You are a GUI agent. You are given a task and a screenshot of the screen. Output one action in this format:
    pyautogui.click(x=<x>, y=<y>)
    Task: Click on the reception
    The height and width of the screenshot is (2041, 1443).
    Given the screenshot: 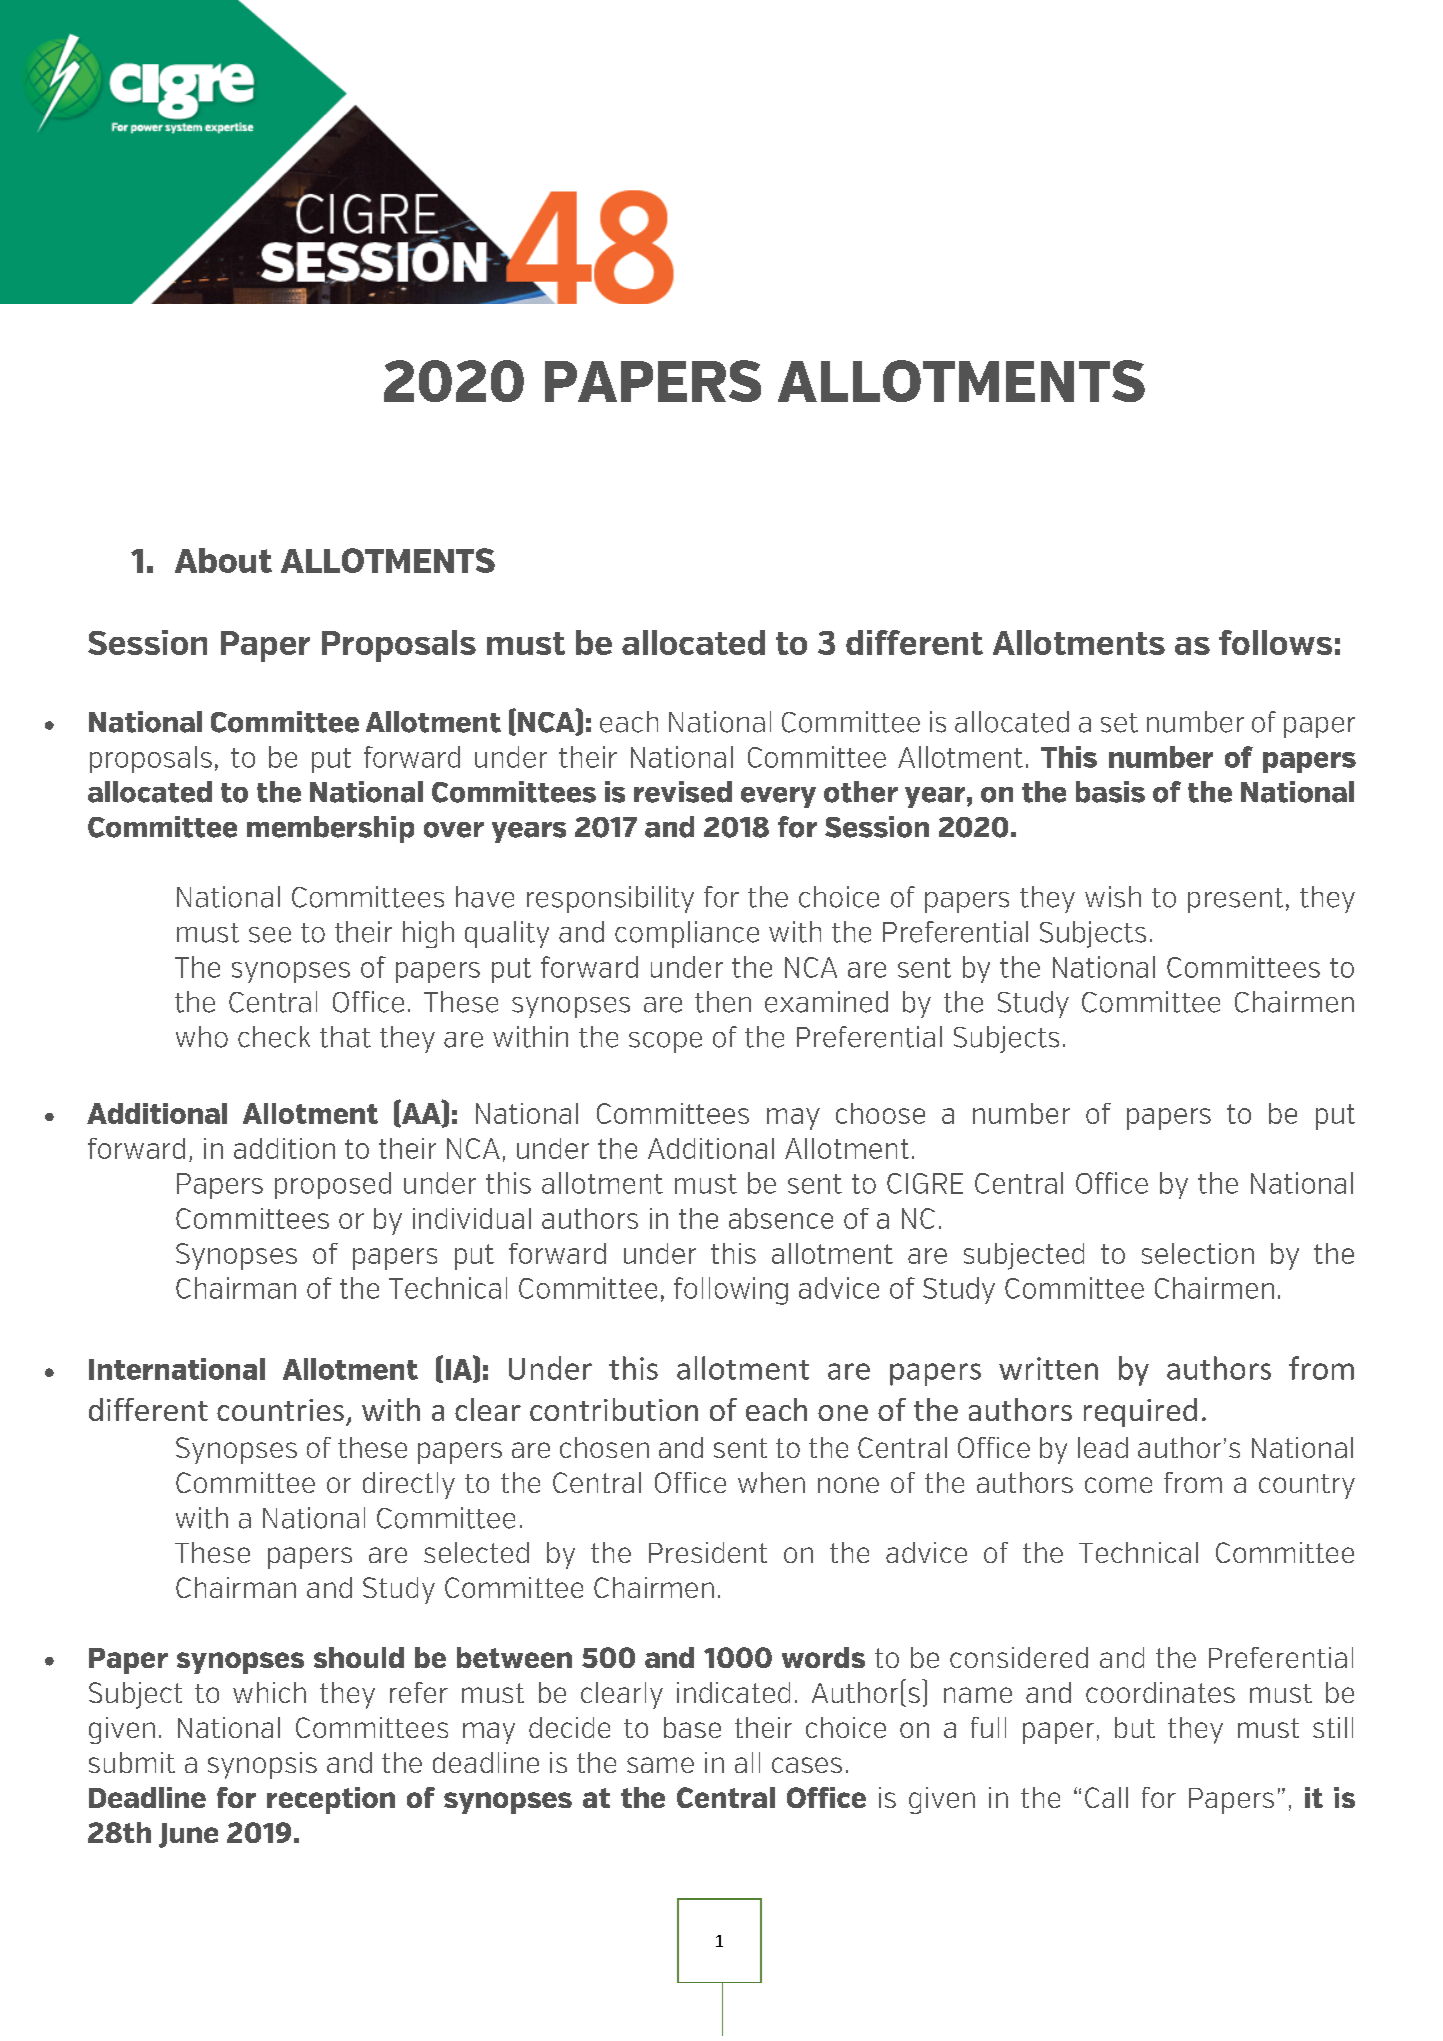 What is the action you would take?
    pyautogui.click(x=331, y=1800)
